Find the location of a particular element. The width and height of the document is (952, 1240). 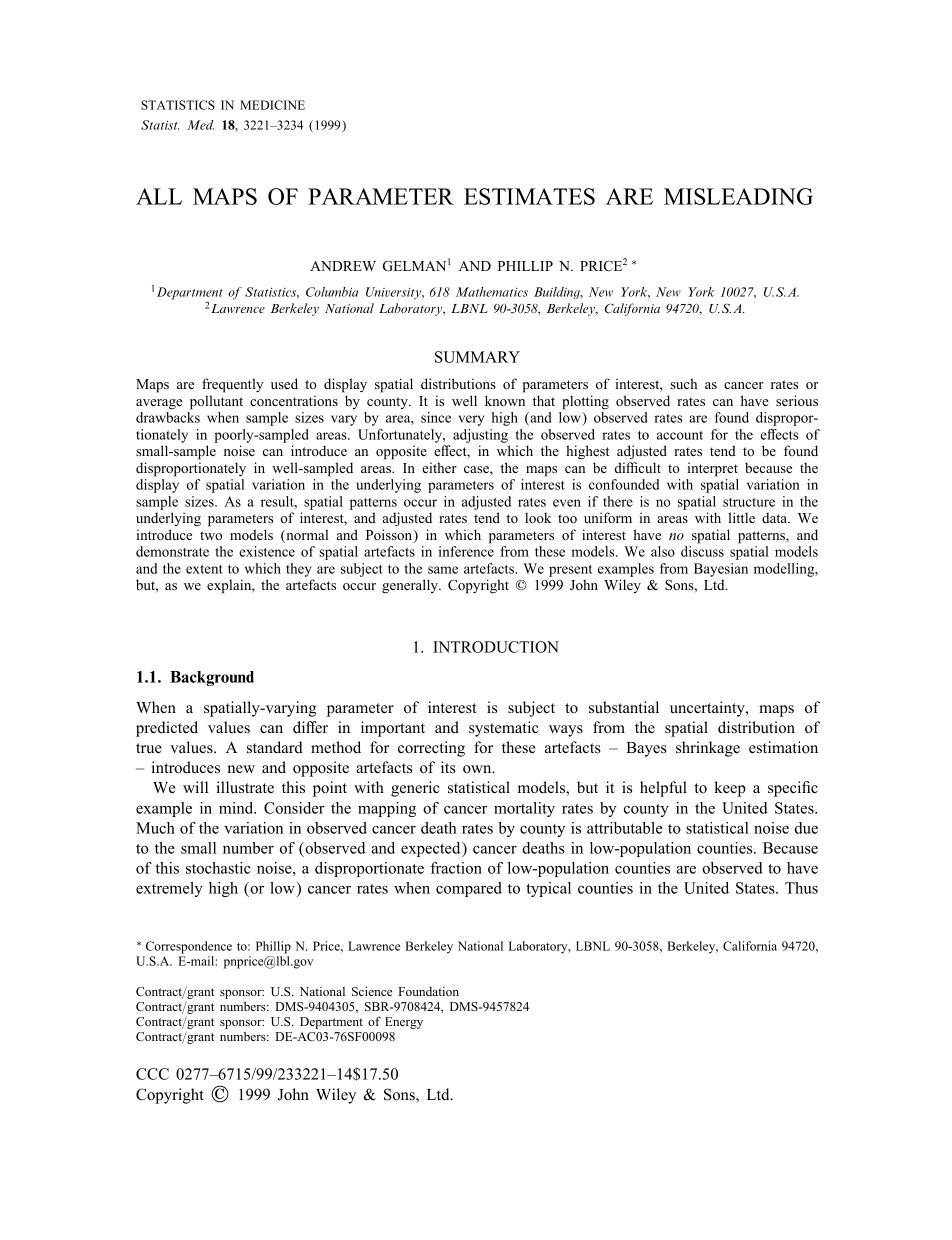

shrinkage is located at coordinates (708, 749).
